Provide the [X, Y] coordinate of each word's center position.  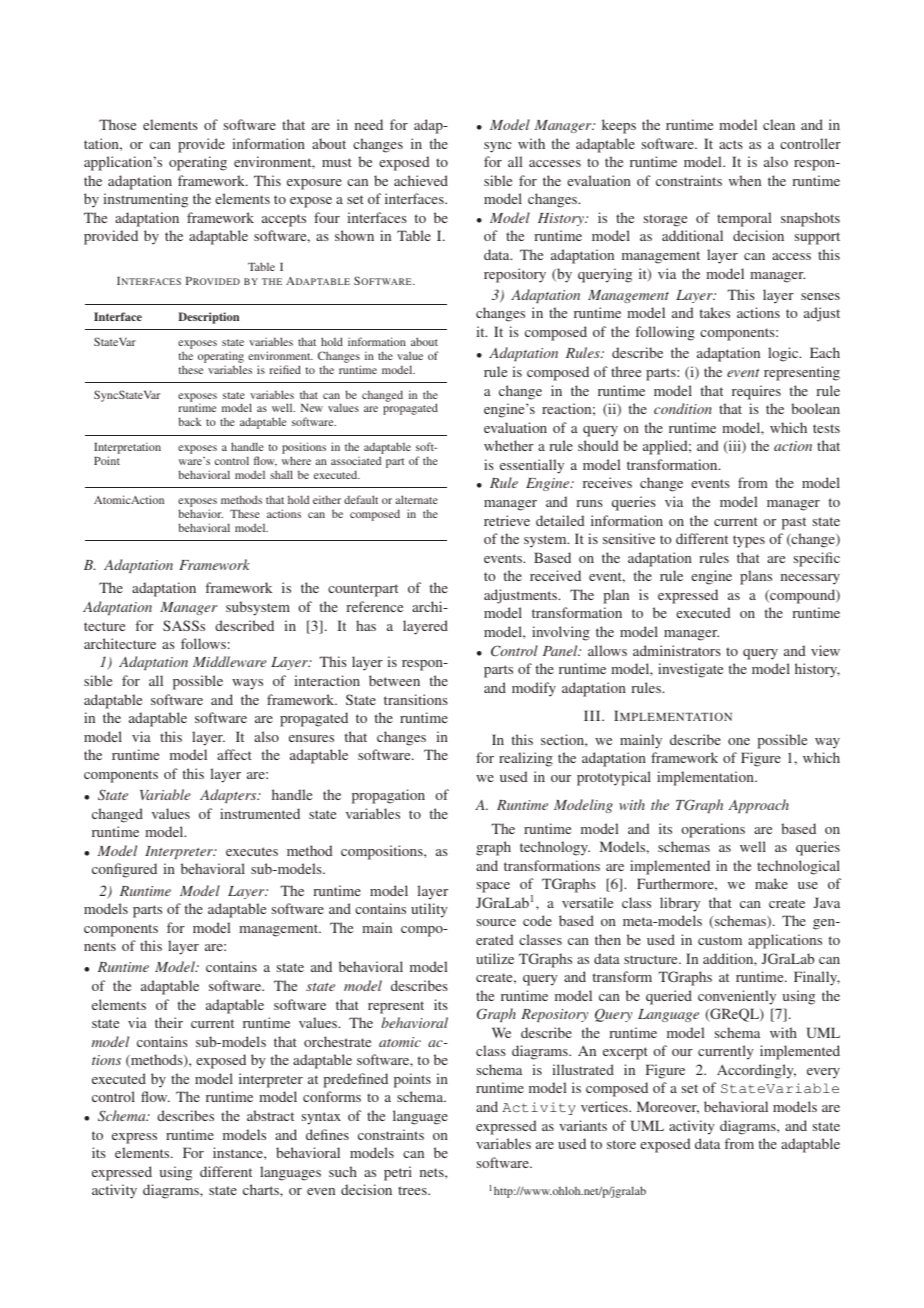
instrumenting [145, 200]
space [493, 887]
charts [262, 1189]
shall [281, 474]
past [794, 523]
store [621, 1144]
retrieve [507, 520]
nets [433, 1172]
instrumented [260, 813]
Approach [759, 806]
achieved [421, 180]
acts [731, 144]
